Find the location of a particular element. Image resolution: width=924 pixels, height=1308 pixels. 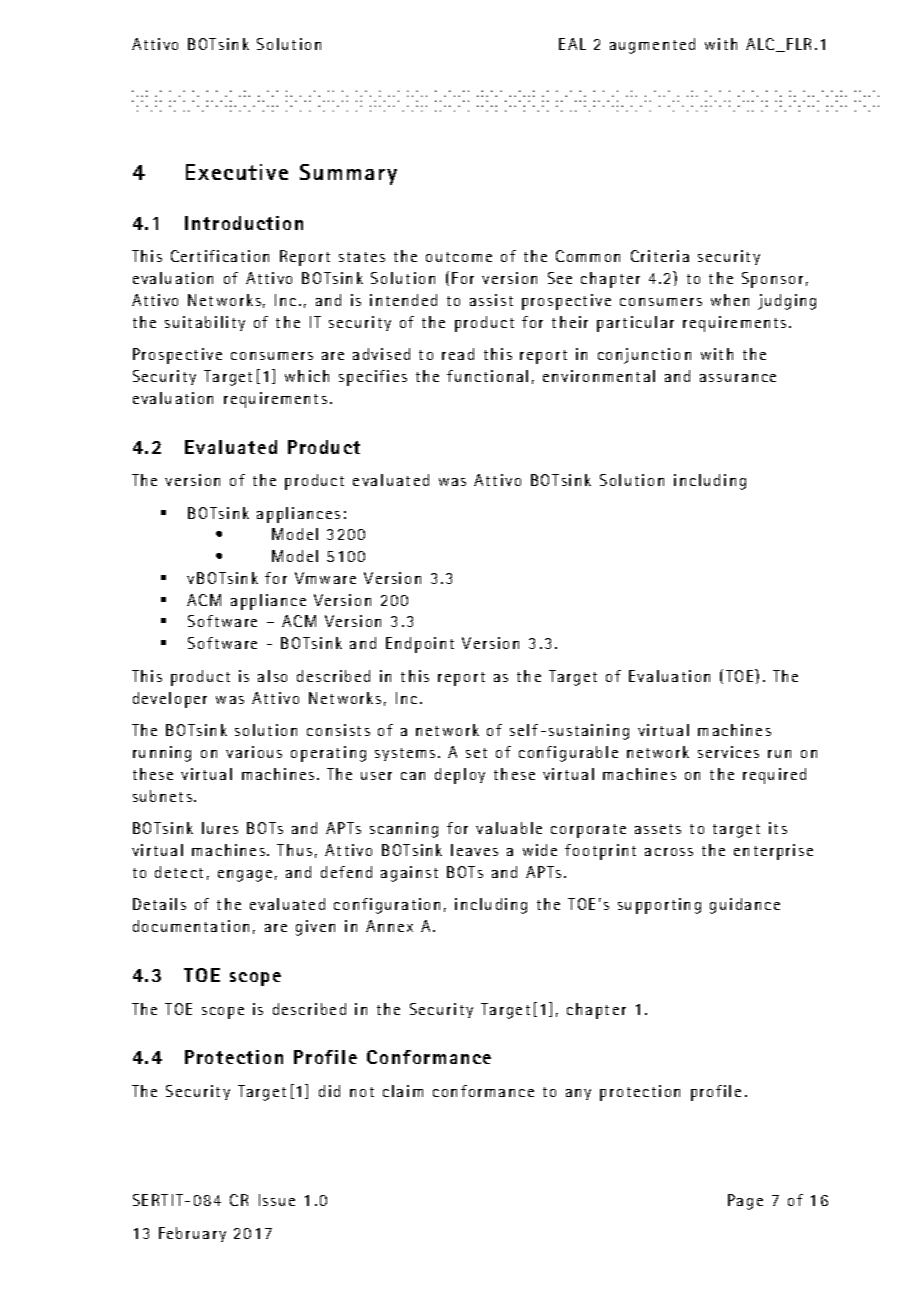

deploy is located at coordinates (460, 776).
